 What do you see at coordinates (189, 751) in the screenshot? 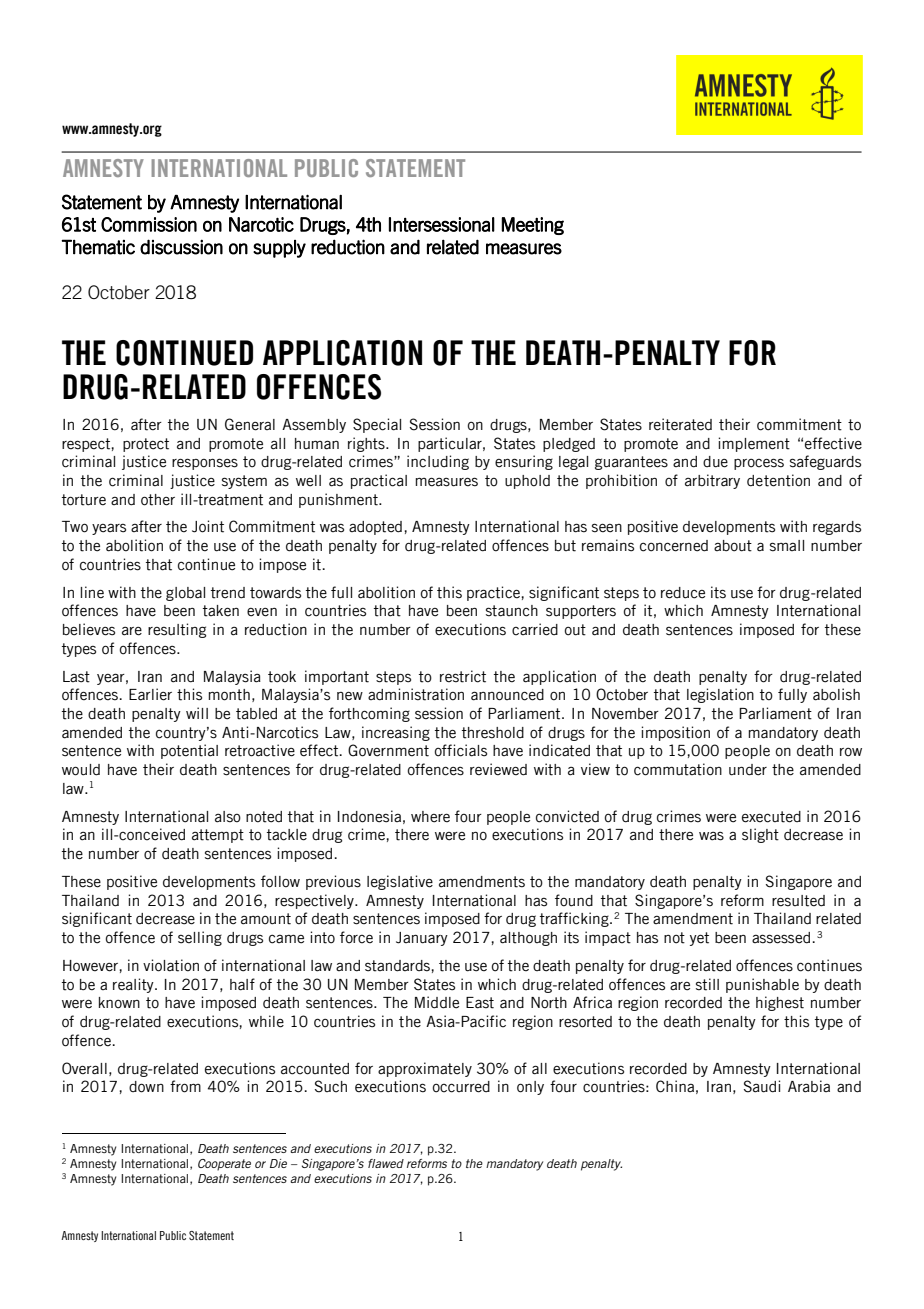
I see `potential` at bounding box center [189, 751].
